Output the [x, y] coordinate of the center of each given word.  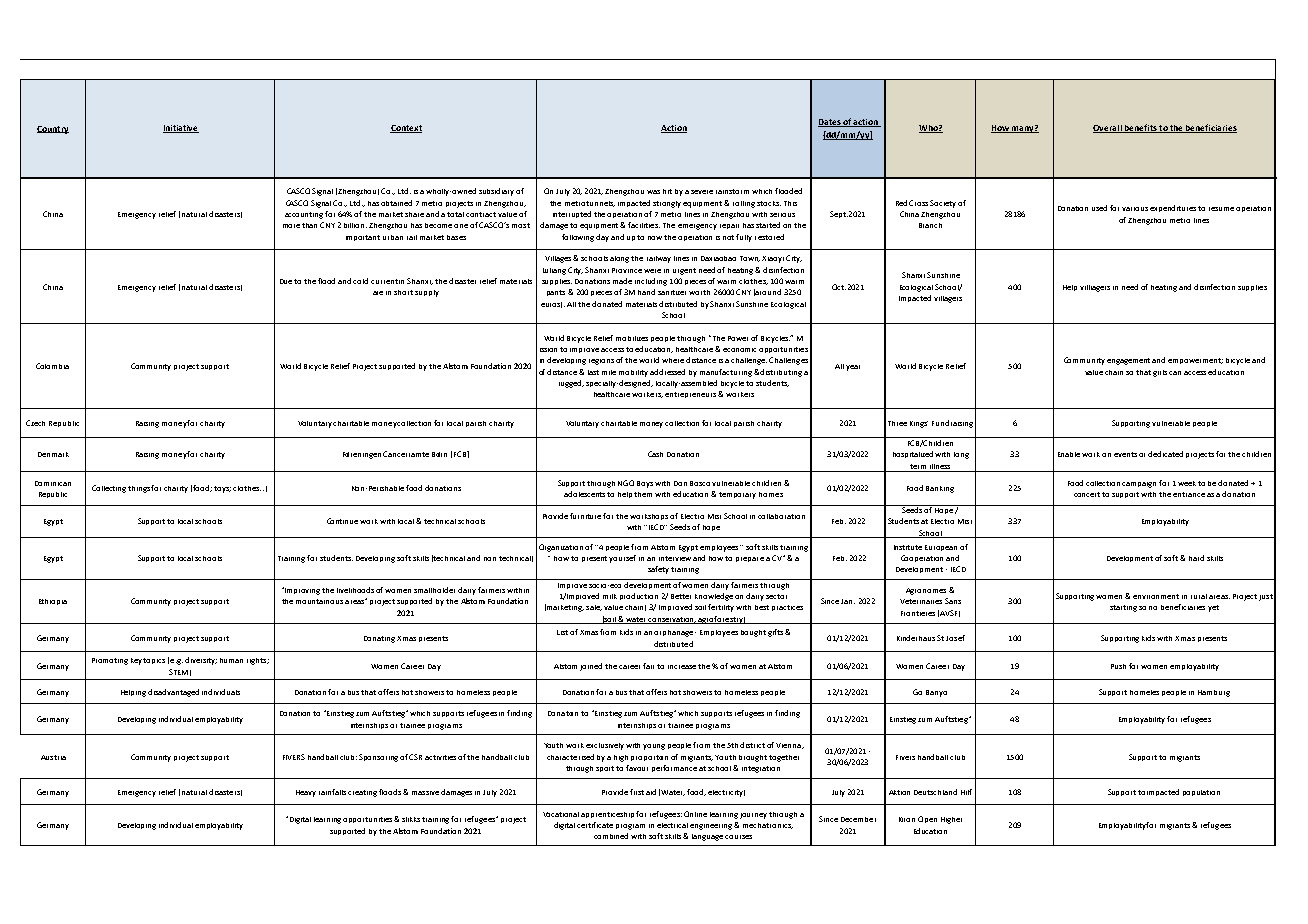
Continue [342, 521]
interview [675, 558]
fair [648, 666]
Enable [1069, 454]
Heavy [306, 793]
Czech [35, 423]
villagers [948, 299]
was [653, 192]
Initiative [181, 129]
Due [287, 281]
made [622, 281]
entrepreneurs [690, 395]
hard [1196, 558]
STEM [178, 672]
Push [1118, 666]
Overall [1108, 129]
